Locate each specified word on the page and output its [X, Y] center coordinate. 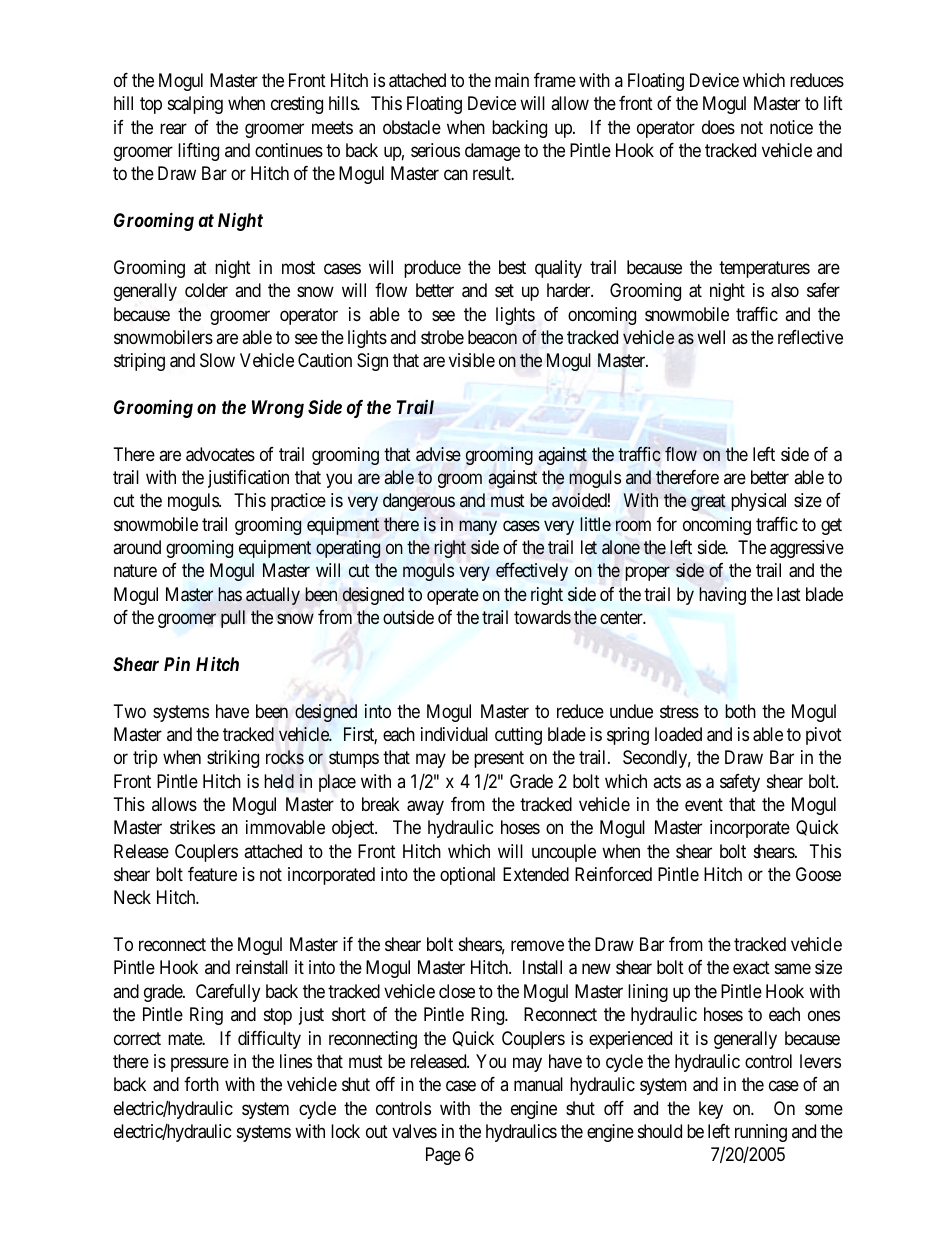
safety [740, 783]
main [512, 80]
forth [201, 1084]
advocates [220, 454]
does [718, 127]
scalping [195, 105]
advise [438, 454]
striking [233, 759]
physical [758, 502]
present [499, 760]
